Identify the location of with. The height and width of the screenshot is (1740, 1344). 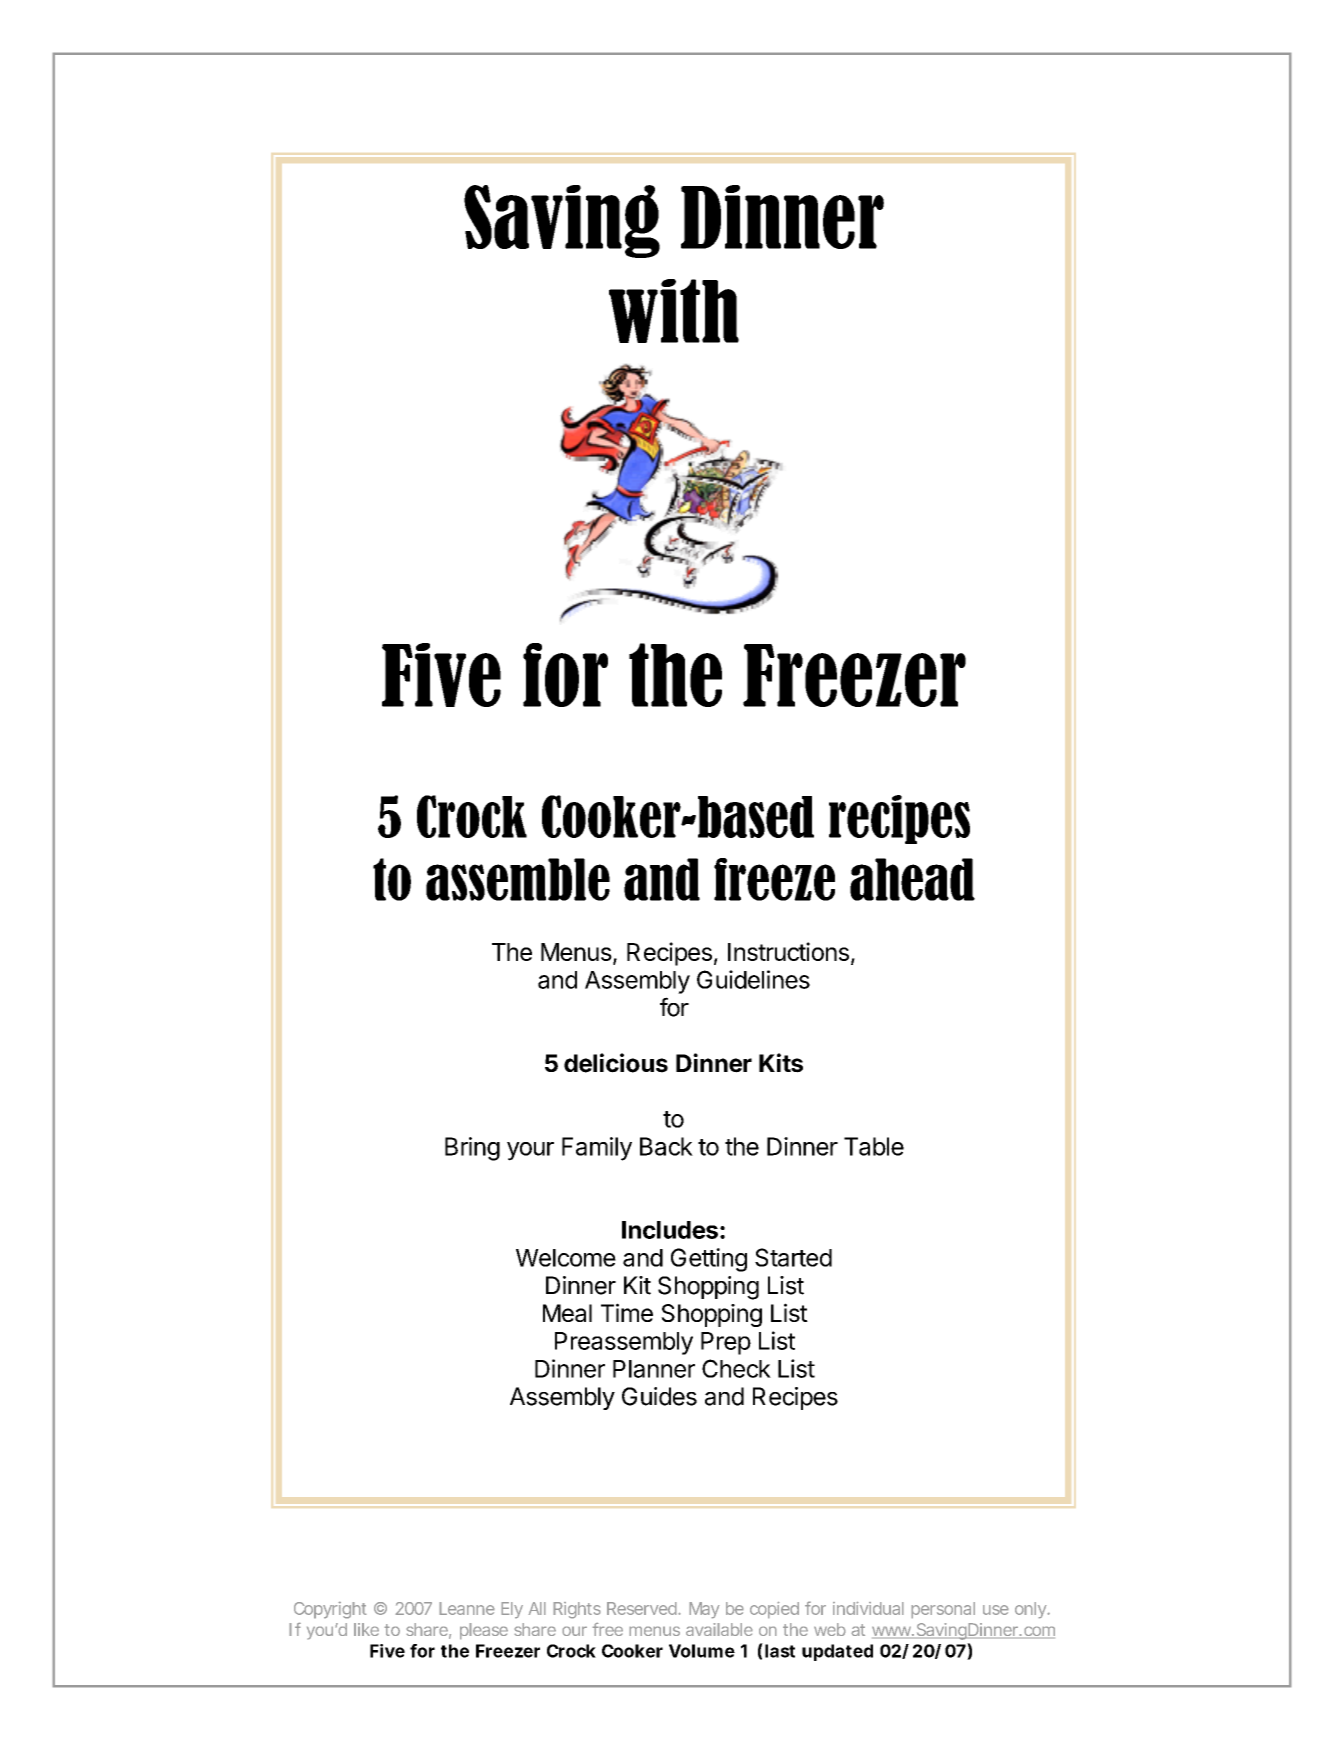
(674, 311).
